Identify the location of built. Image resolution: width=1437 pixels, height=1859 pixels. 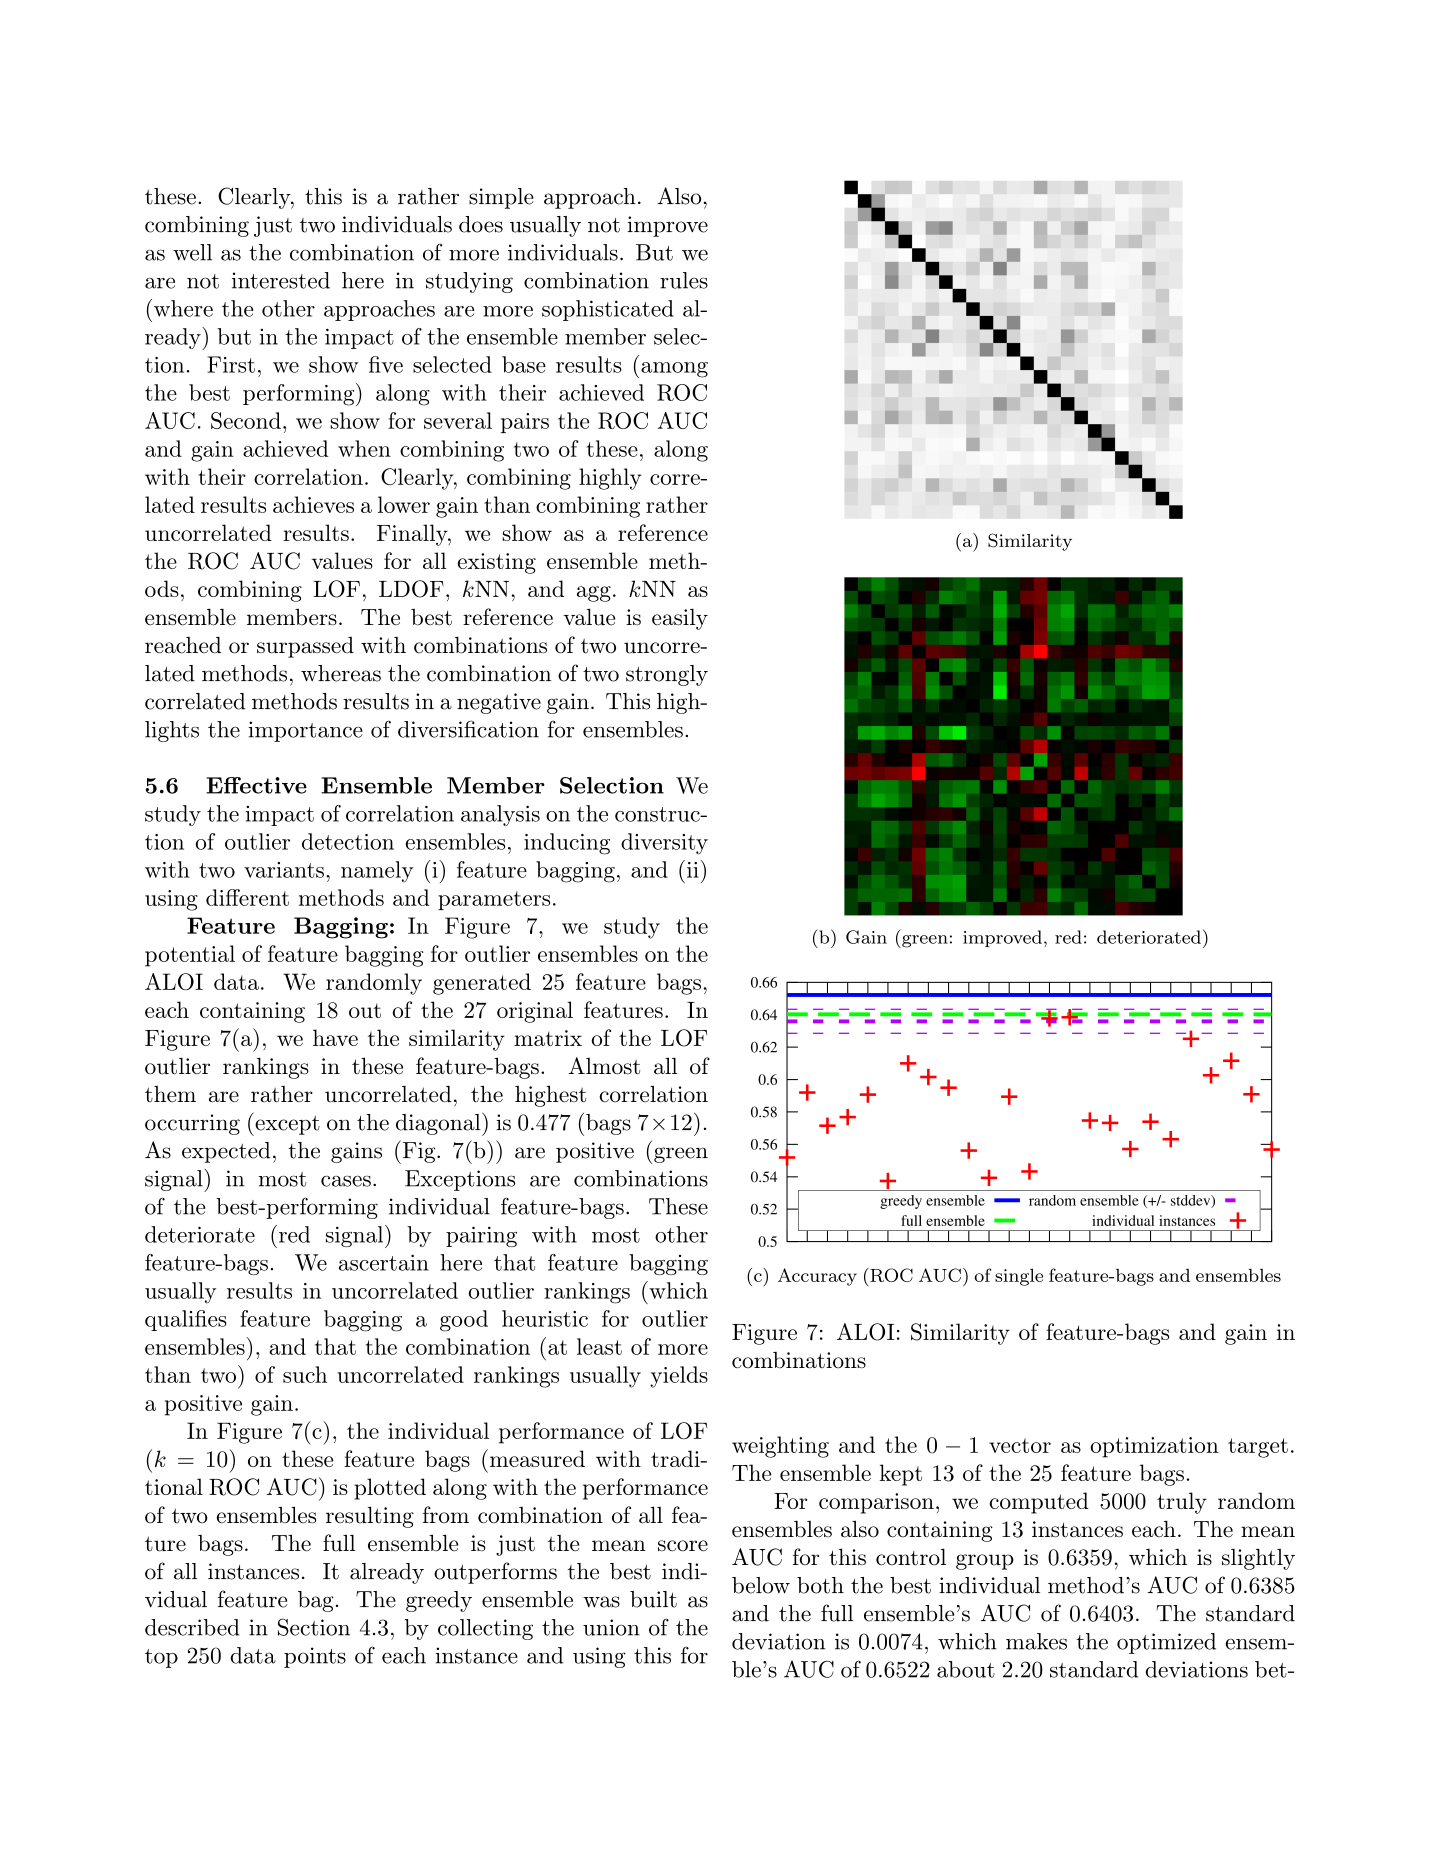
(653, 1599).
